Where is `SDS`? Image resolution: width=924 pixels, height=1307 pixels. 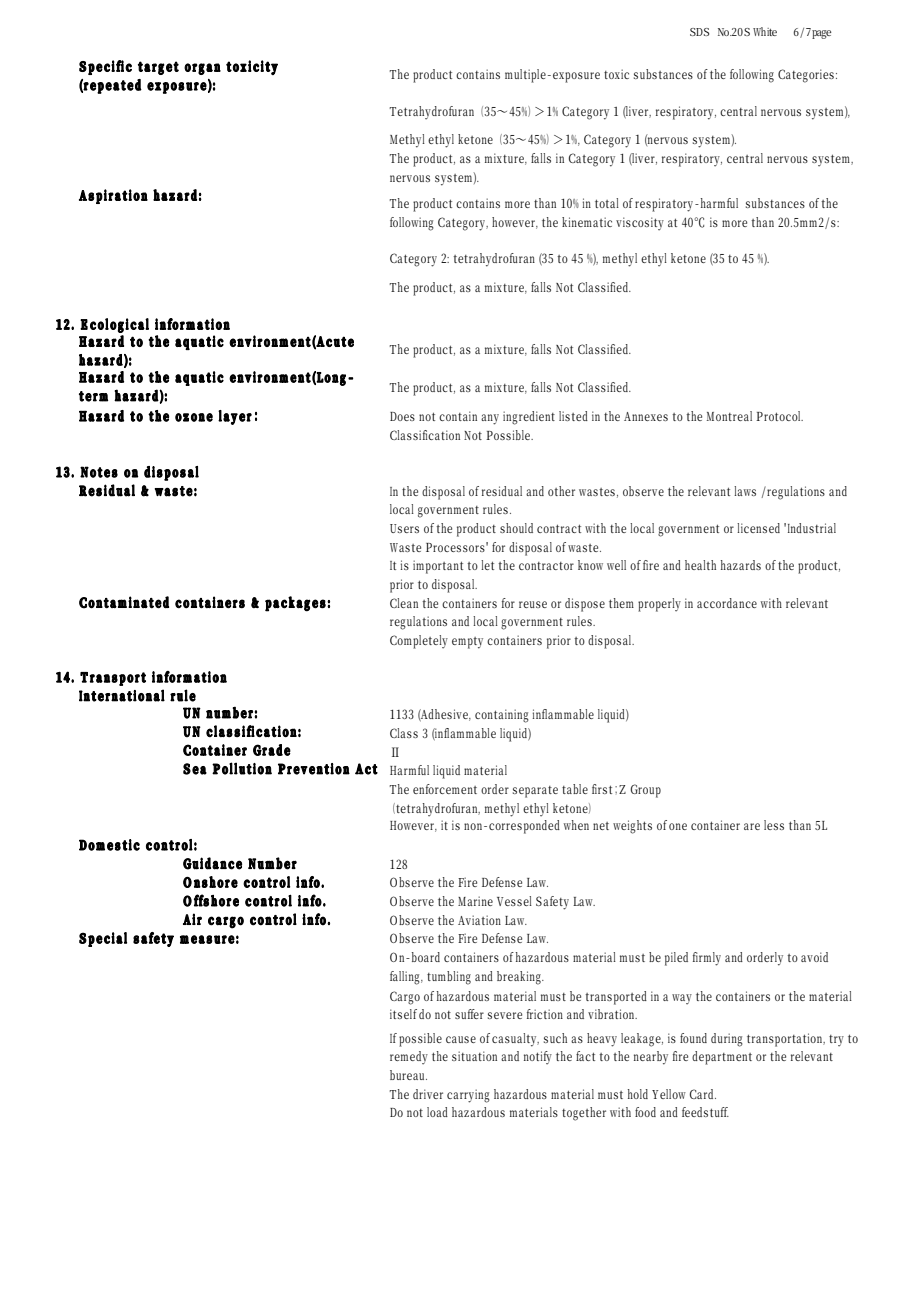
SDS is located at coordinates (699, 32).
